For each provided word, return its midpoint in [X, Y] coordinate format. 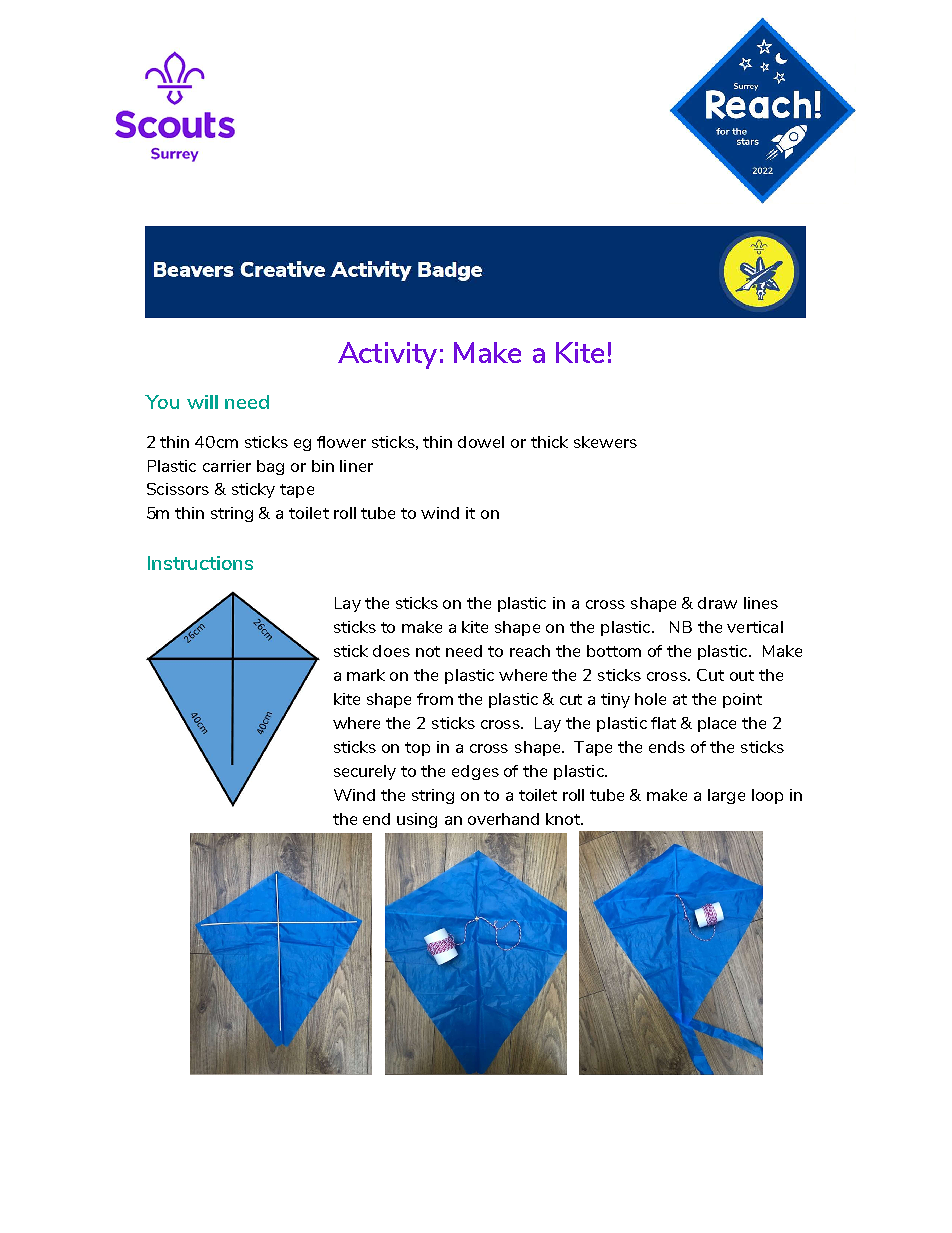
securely [365, 772]
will [202, 402]
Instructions [200, 563]
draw [717, 603]
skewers [605, 442]
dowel [481, 442]
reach [530, 651]
